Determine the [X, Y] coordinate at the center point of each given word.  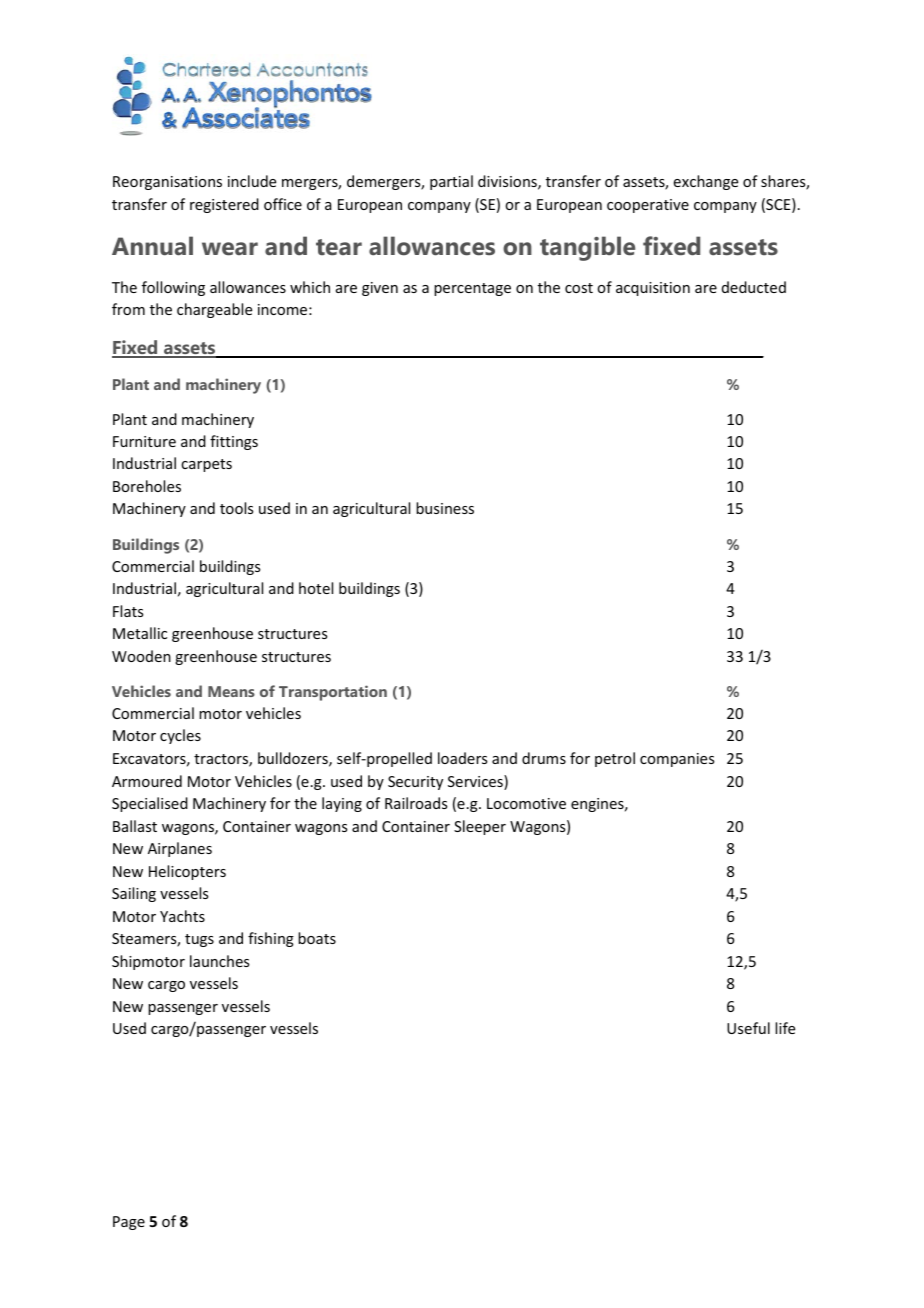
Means [231, 691]
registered [224, 205]
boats [317, 938]
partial [451, 182]
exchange [706, 182]
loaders [462, 758]
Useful [748, 1028]
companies [677, 760]
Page [129, 1223]
